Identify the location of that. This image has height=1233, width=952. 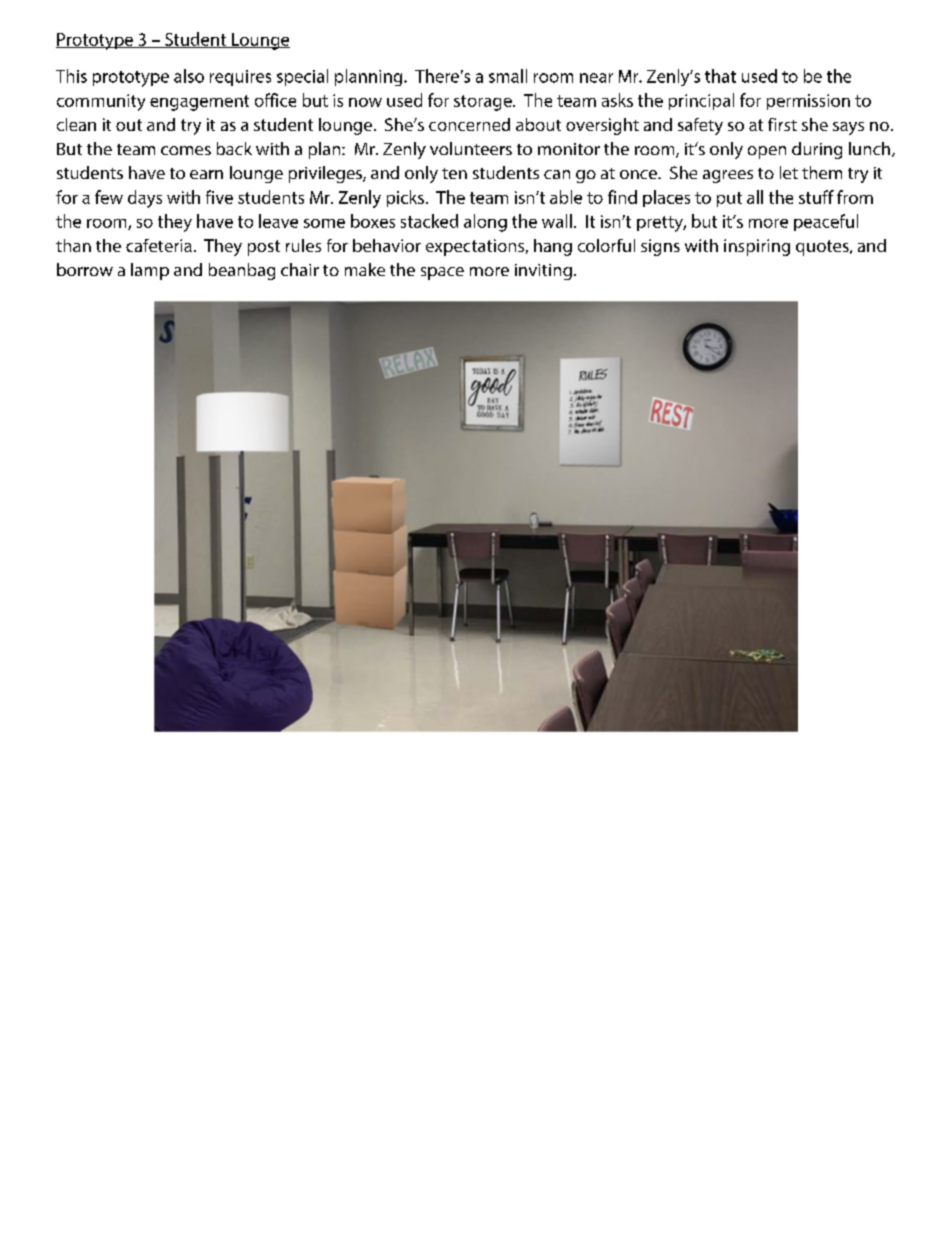
(720, 76).
